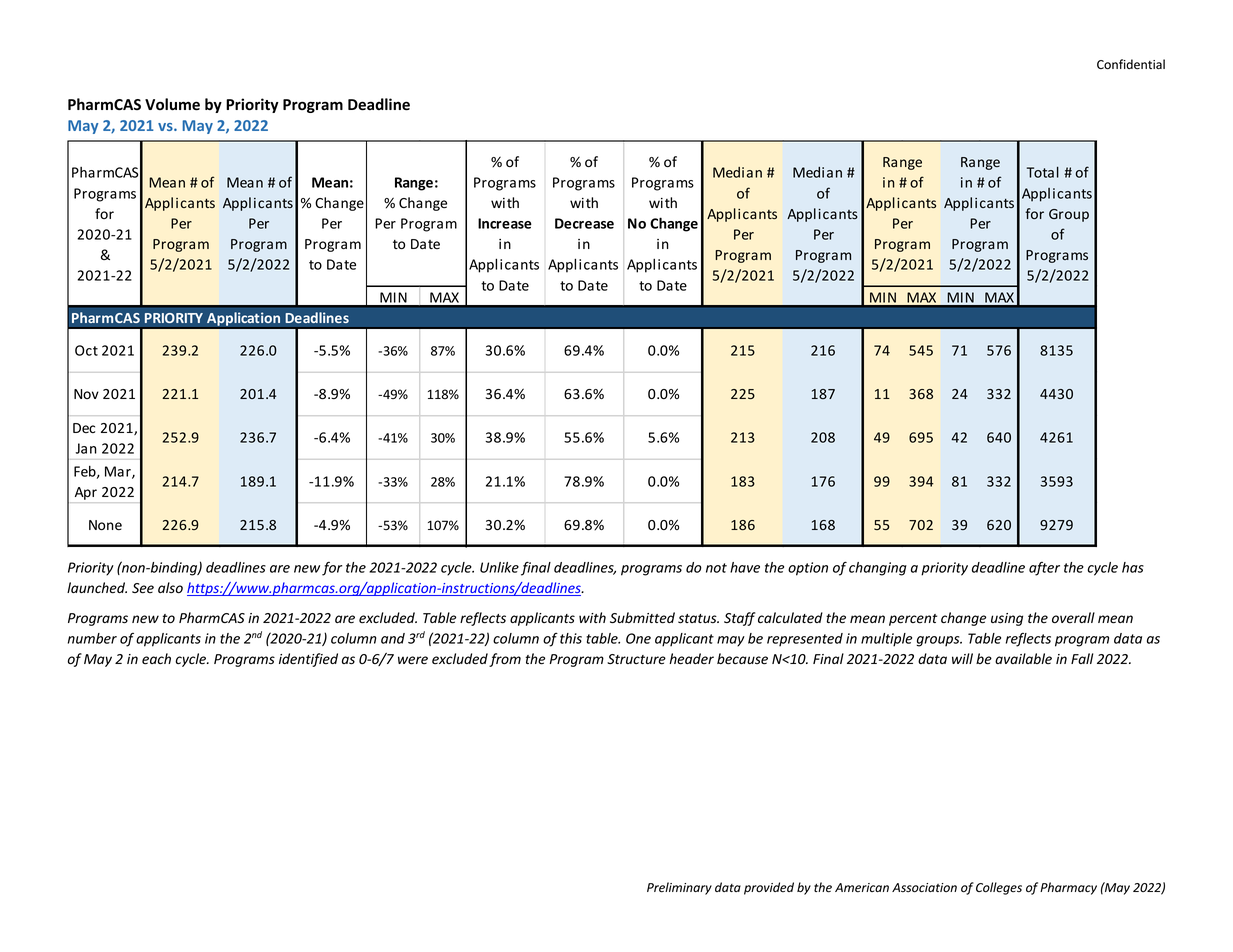  Describe the element at coordinates (642, 618) in the image. I see `Submitted` at that location.
